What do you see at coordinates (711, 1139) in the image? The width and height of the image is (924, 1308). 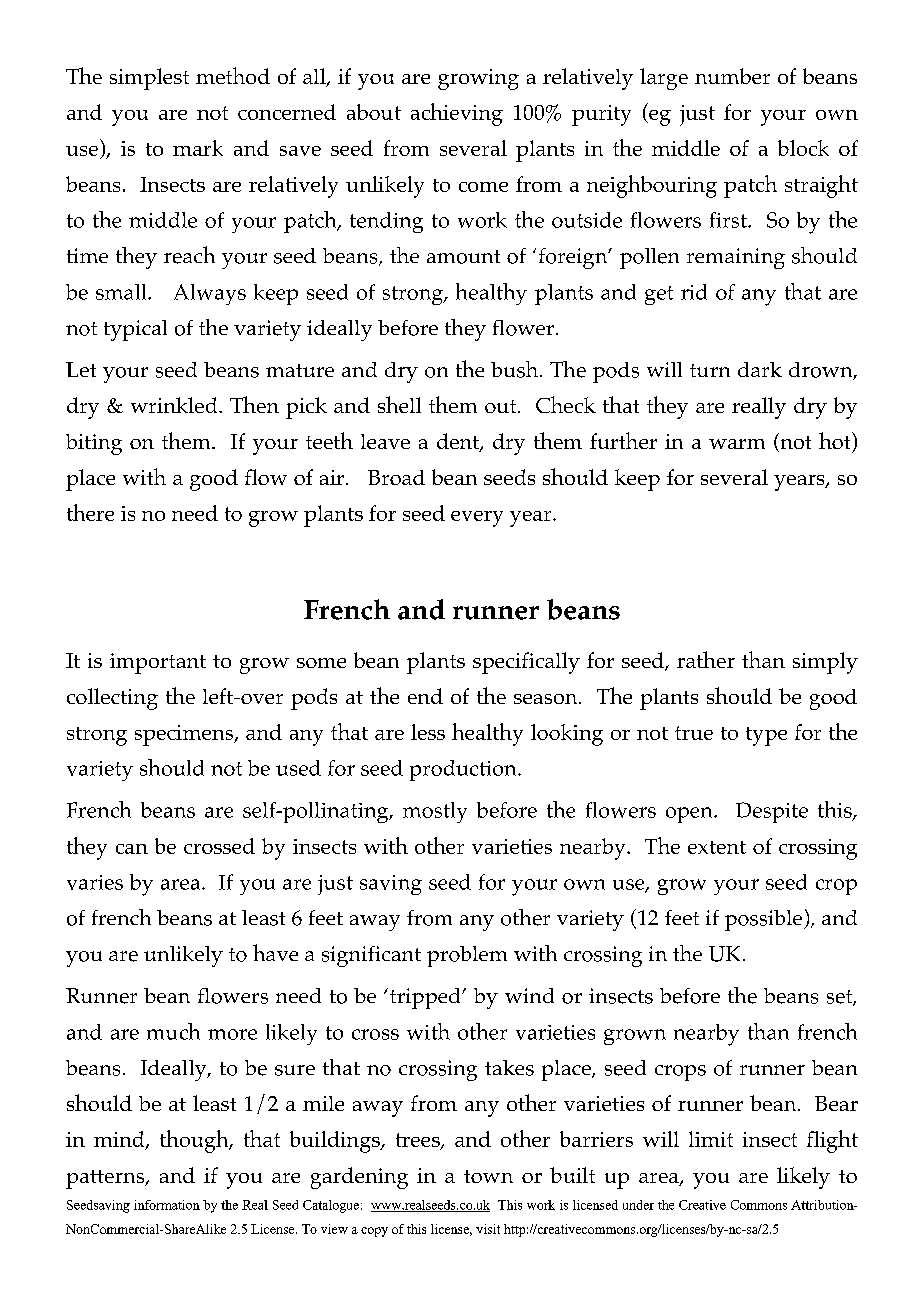 I see `limit` at bounding box center [711, 1139].
